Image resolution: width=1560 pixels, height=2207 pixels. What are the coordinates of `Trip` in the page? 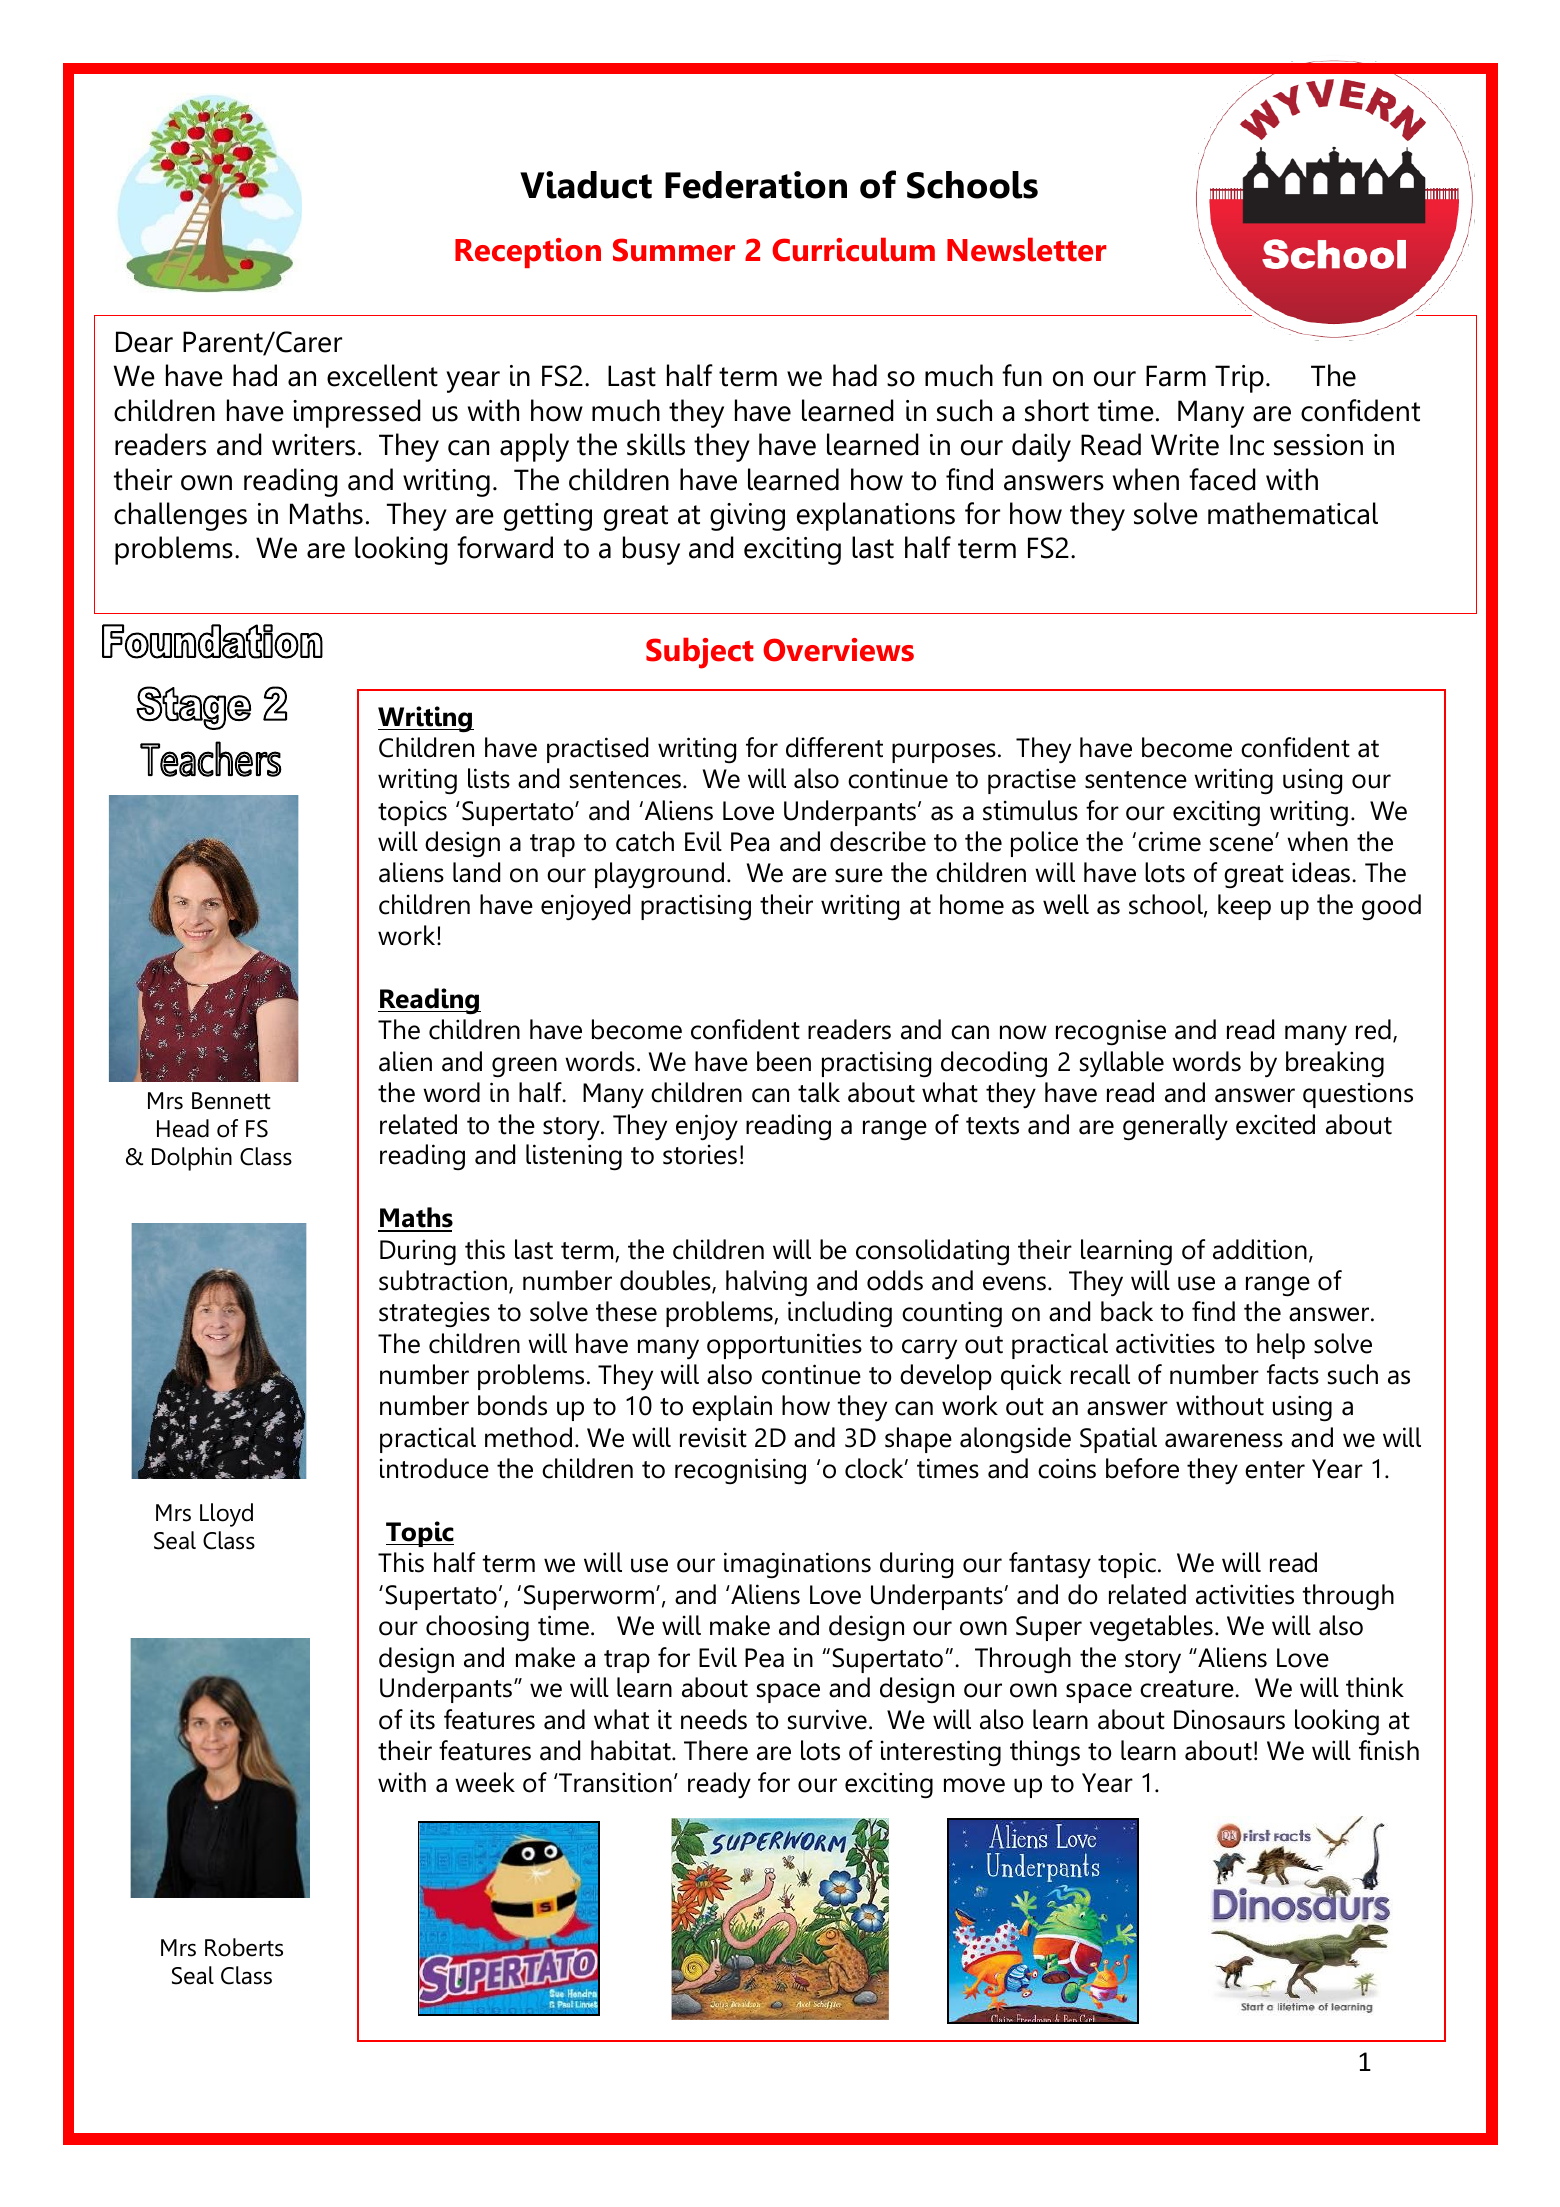 It's located at (1239, 379).
